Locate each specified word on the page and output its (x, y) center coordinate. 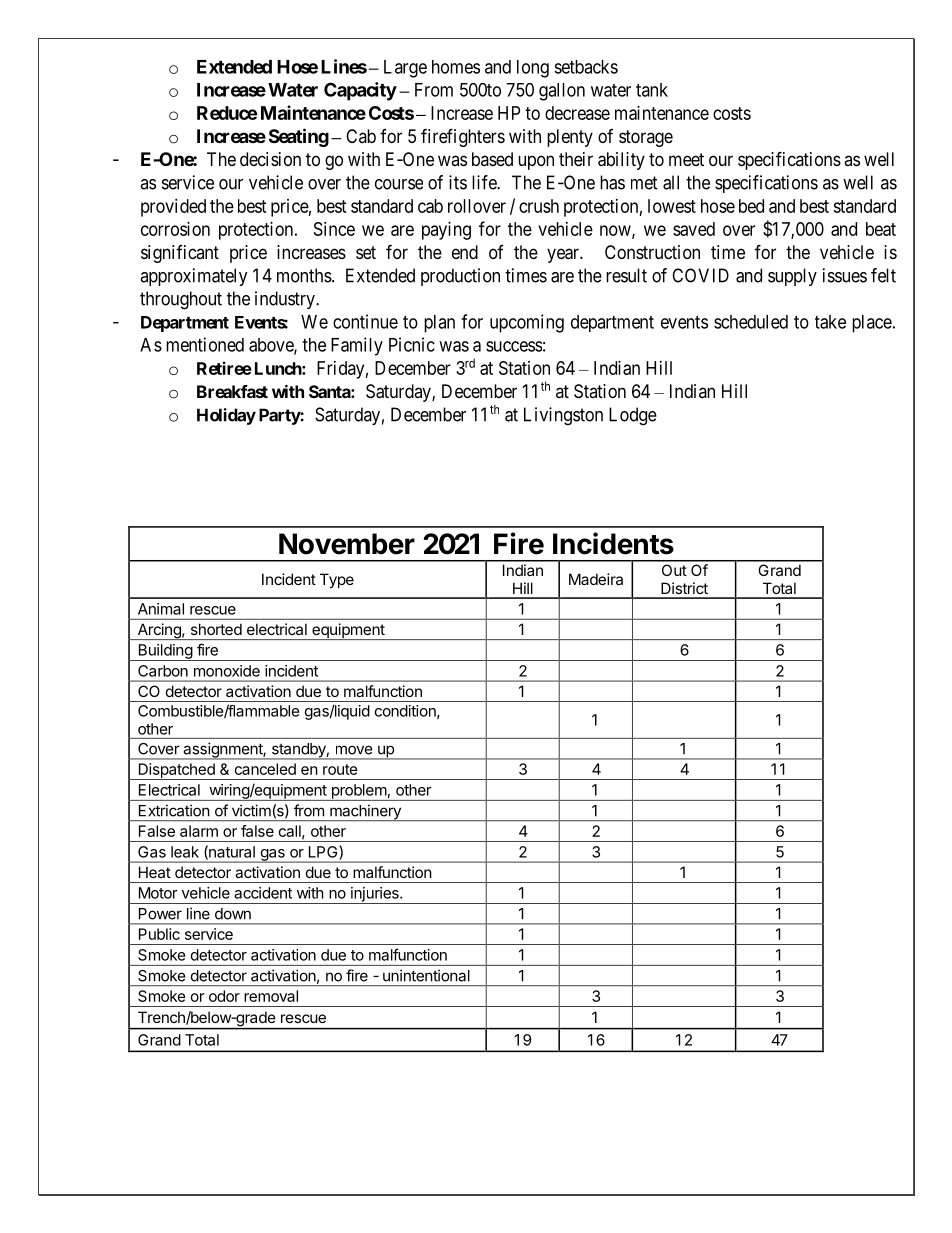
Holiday (226, 416)
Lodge (633, 416)
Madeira (596, 579)
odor (224, 996)
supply (792, 277)
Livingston (563, 416)
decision (270, 159)
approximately (194, 277)
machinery (365, 812)
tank (652, 90)
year (564, 255)
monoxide (227, 671)
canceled (265, 769)
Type (337, 580)
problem (358, 792)
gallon (562, 92)
